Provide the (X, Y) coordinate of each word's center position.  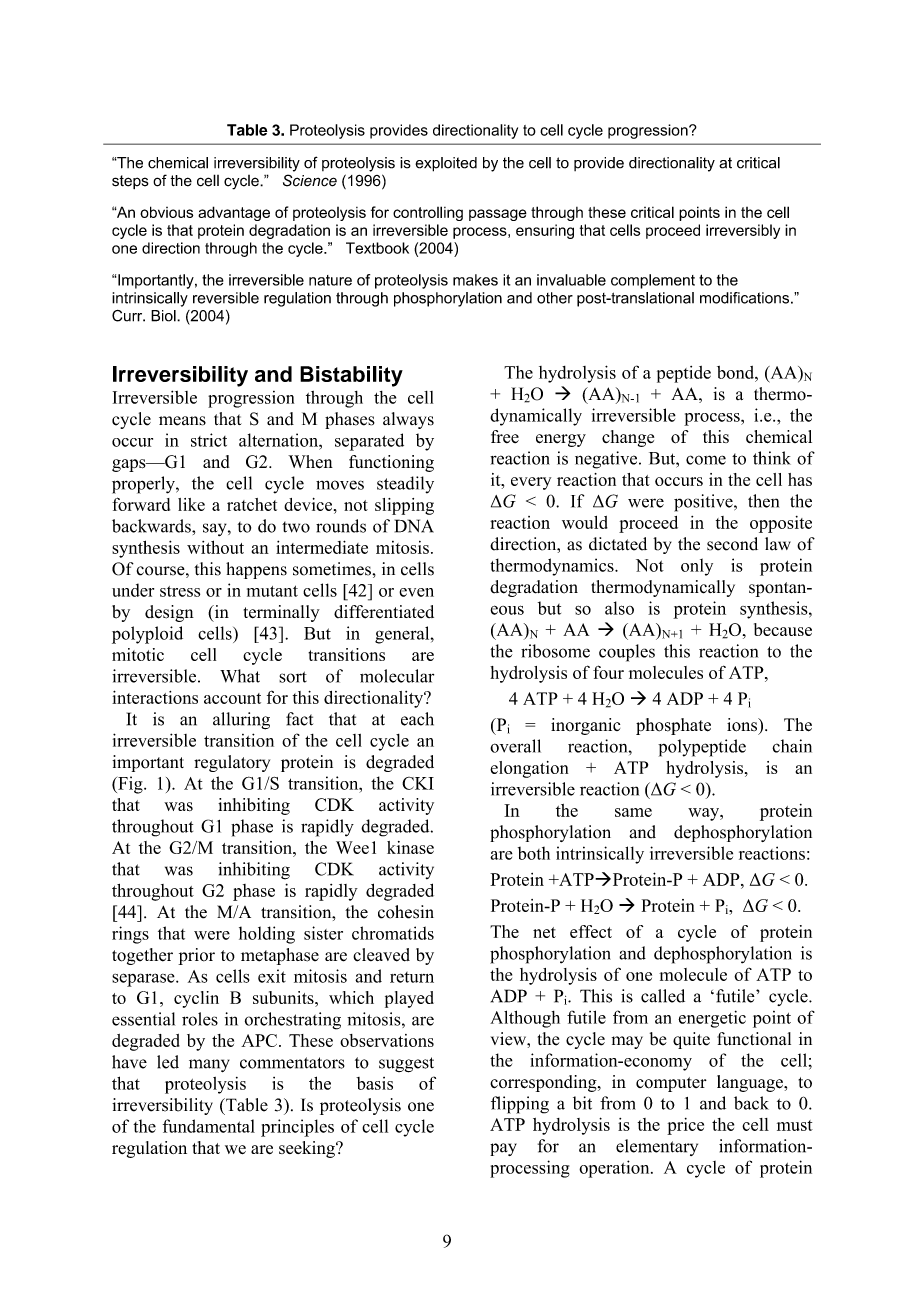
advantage (234, 213)
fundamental (209, 1126)
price (685, 1126)
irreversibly (743, 231)
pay (503, 1149)
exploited (446, 164)
